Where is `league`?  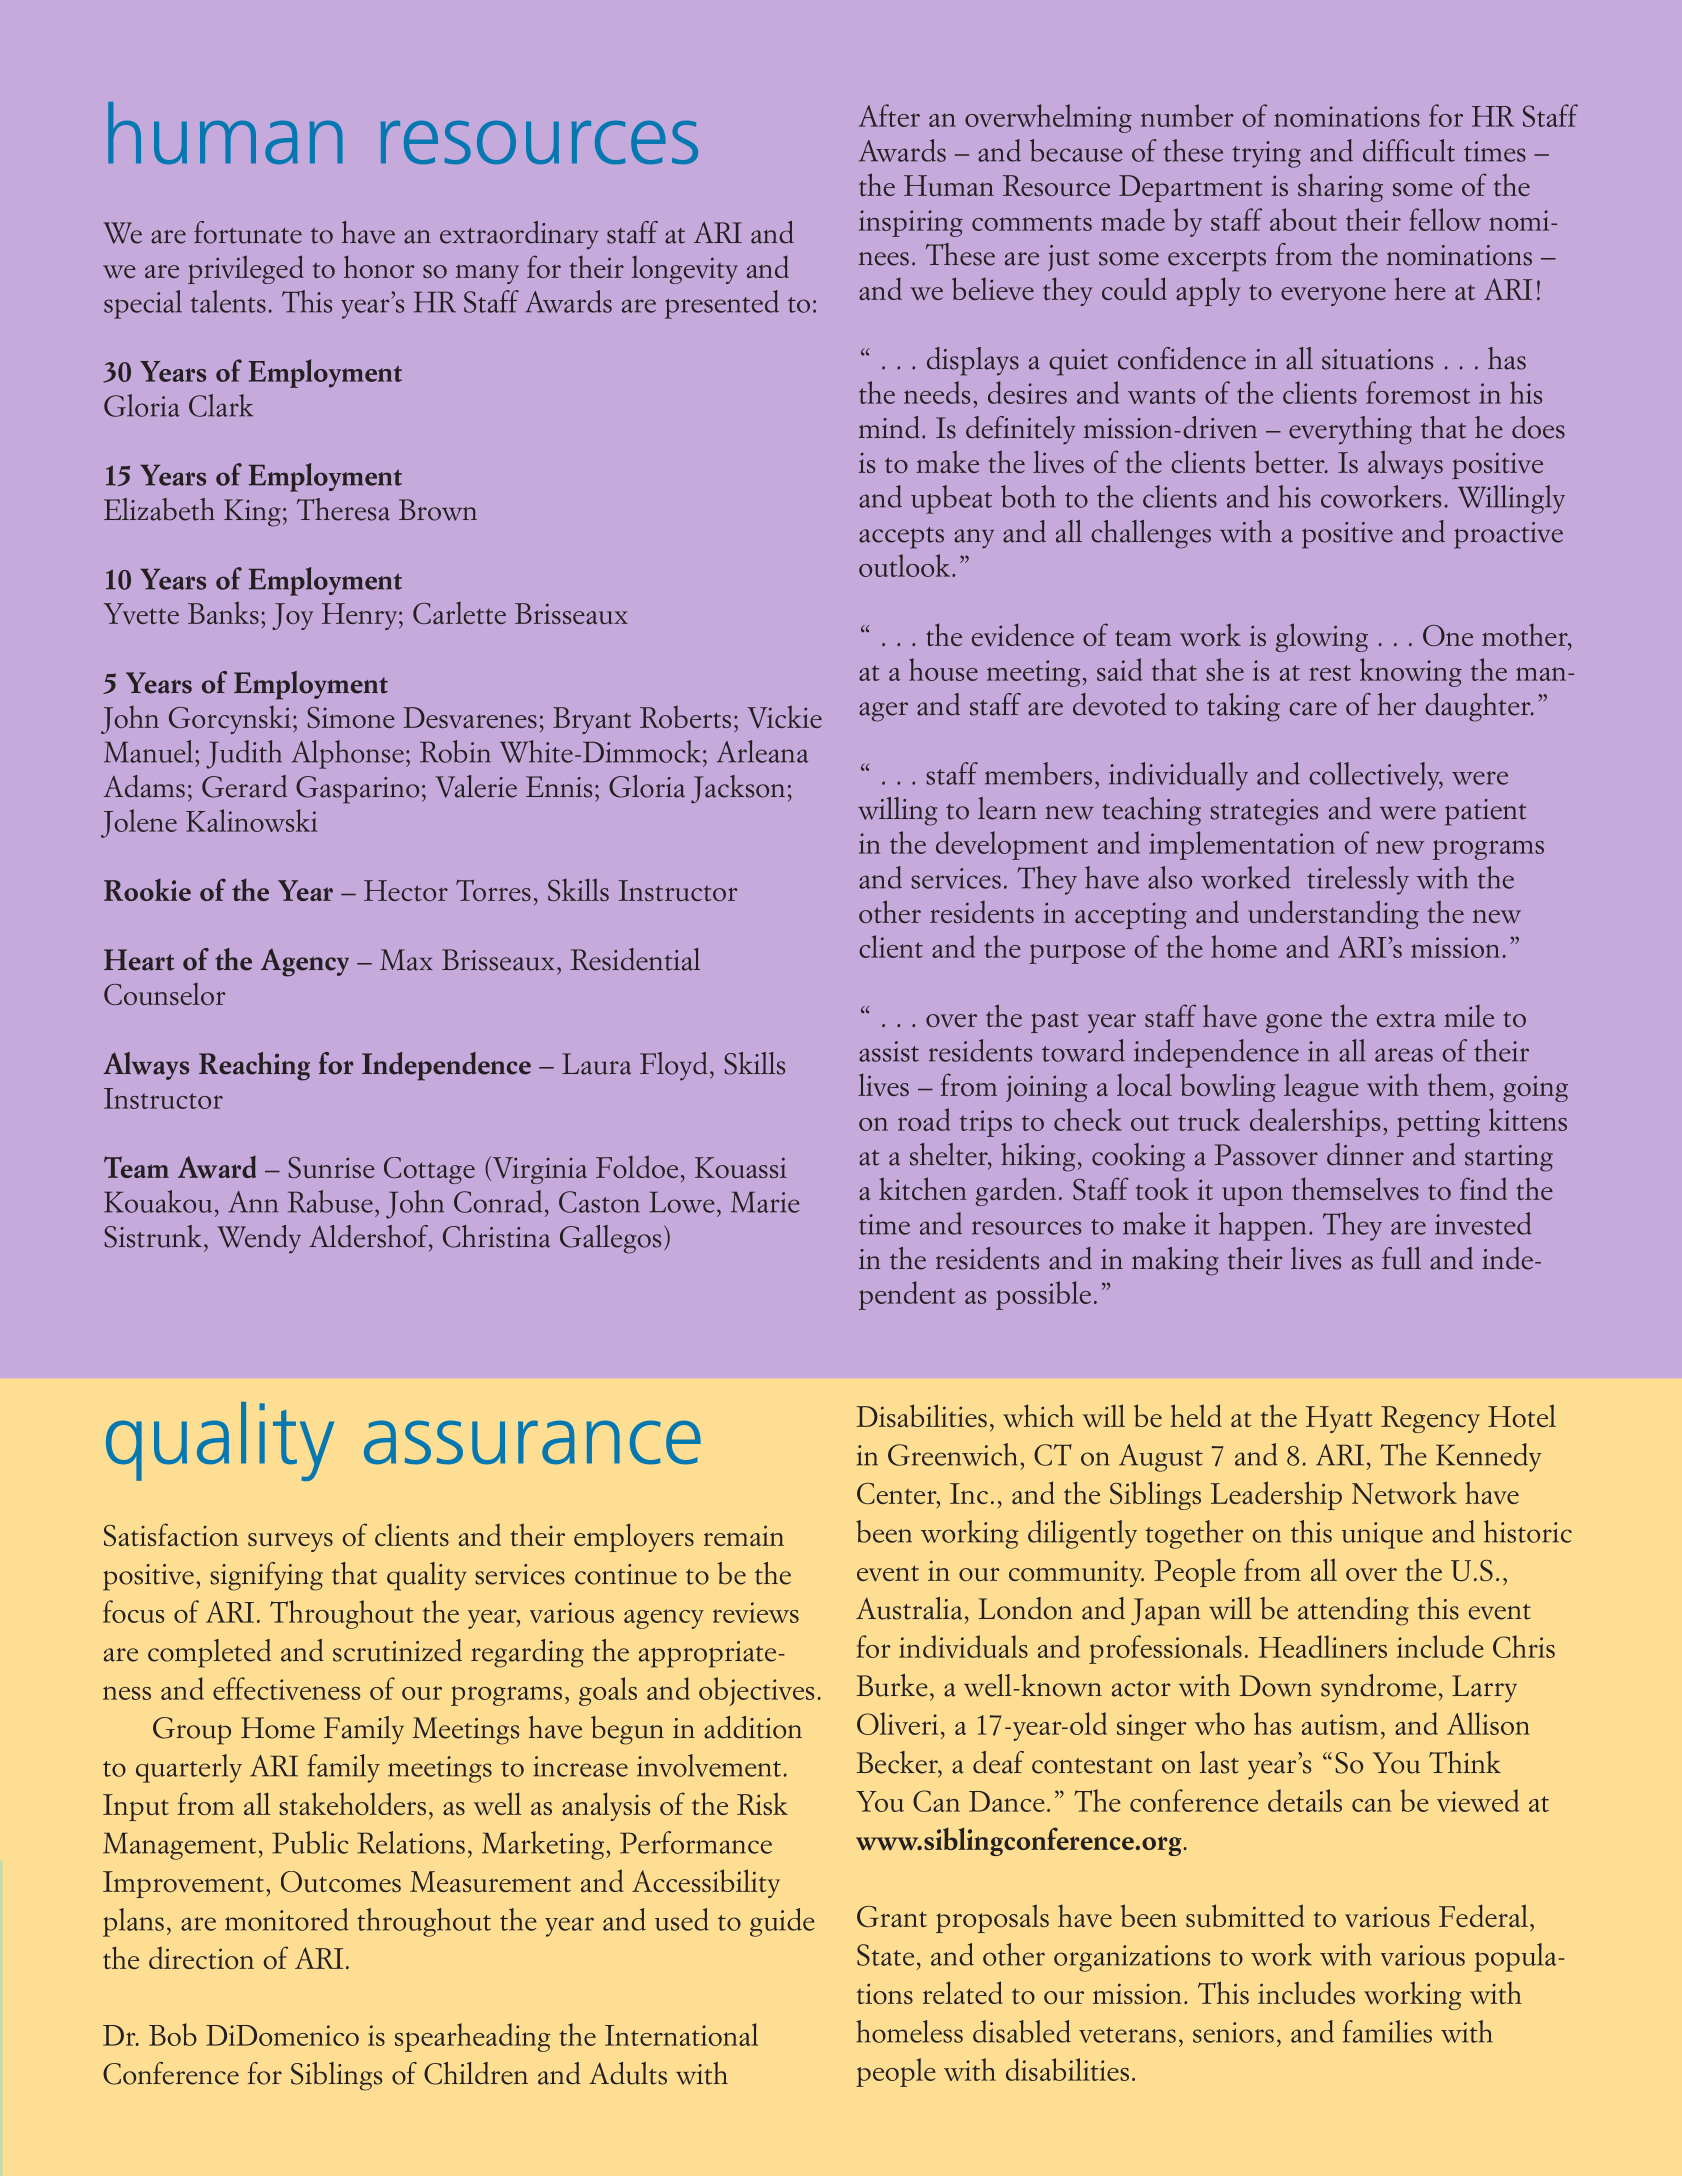 league is located at coordinates (1321, 1087).
